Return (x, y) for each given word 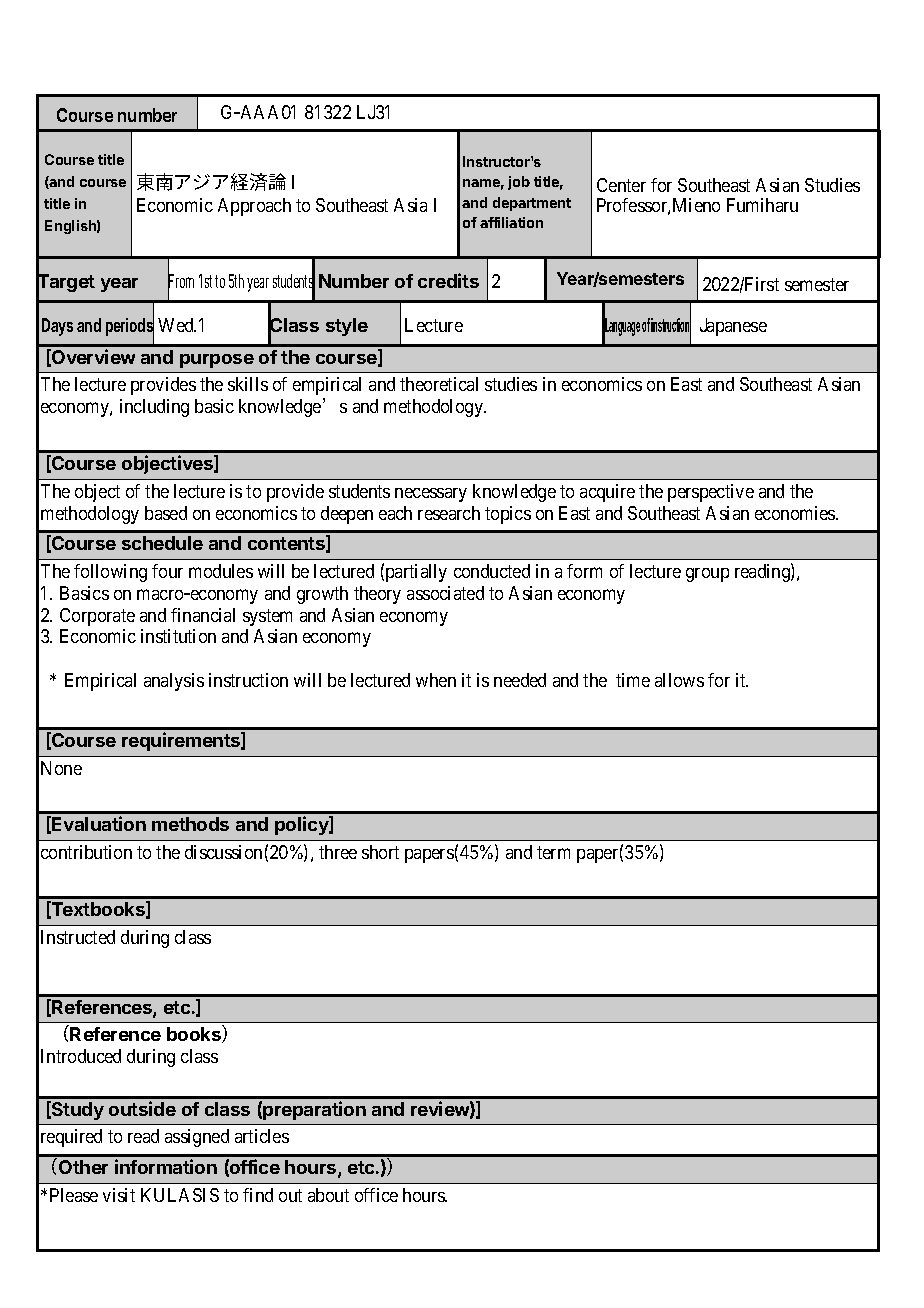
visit (119, 1195)
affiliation (511, 222)
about (328, 1195)
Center (621, 185)
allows (679, 680)
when (436, 680)
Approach (254, 207)
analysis (174, 682)
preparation (314, 1110)
